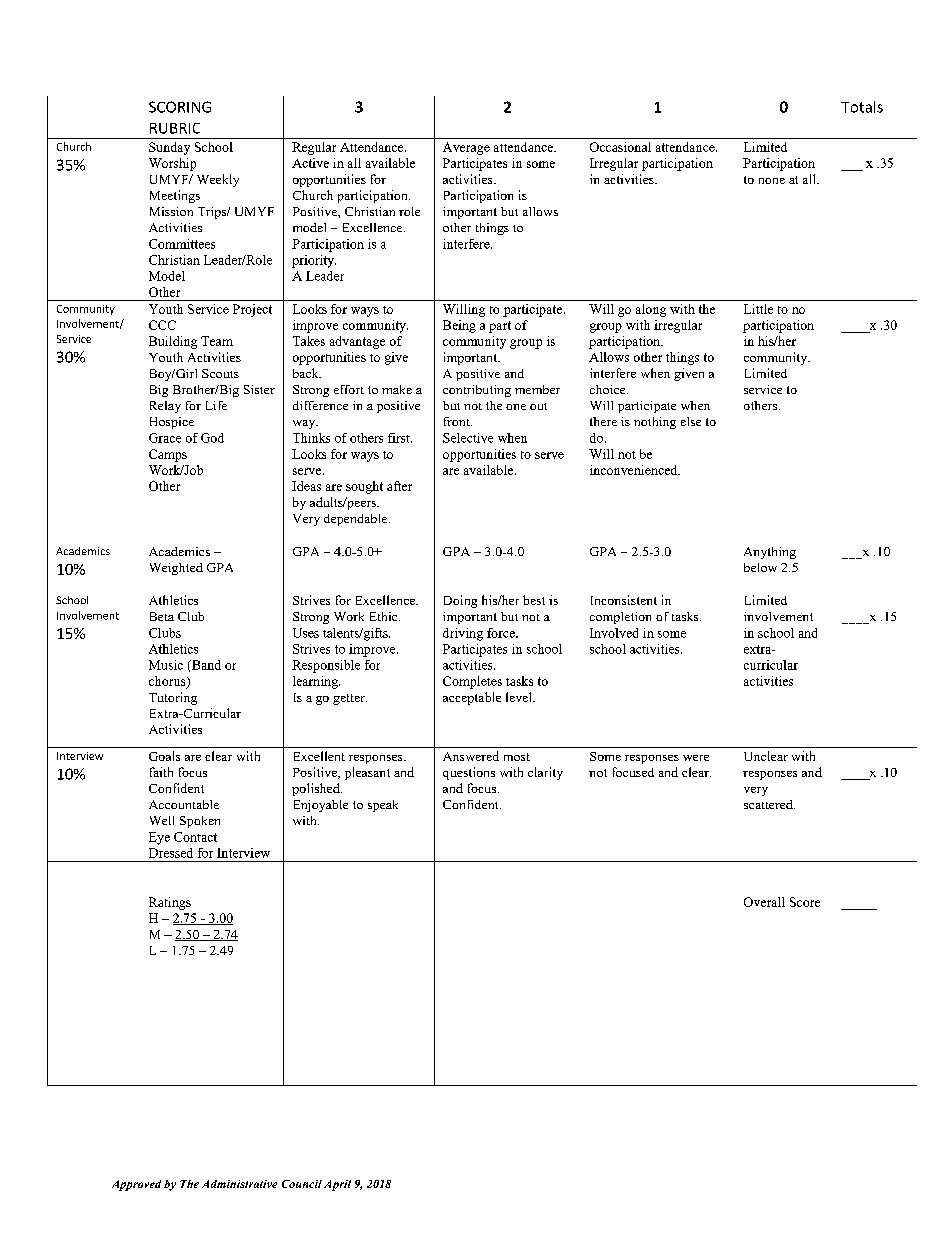 The height and width of the page is (1233, 952). Describe the element at coordinates (212, 438) in the page. I see `God` at that location.
